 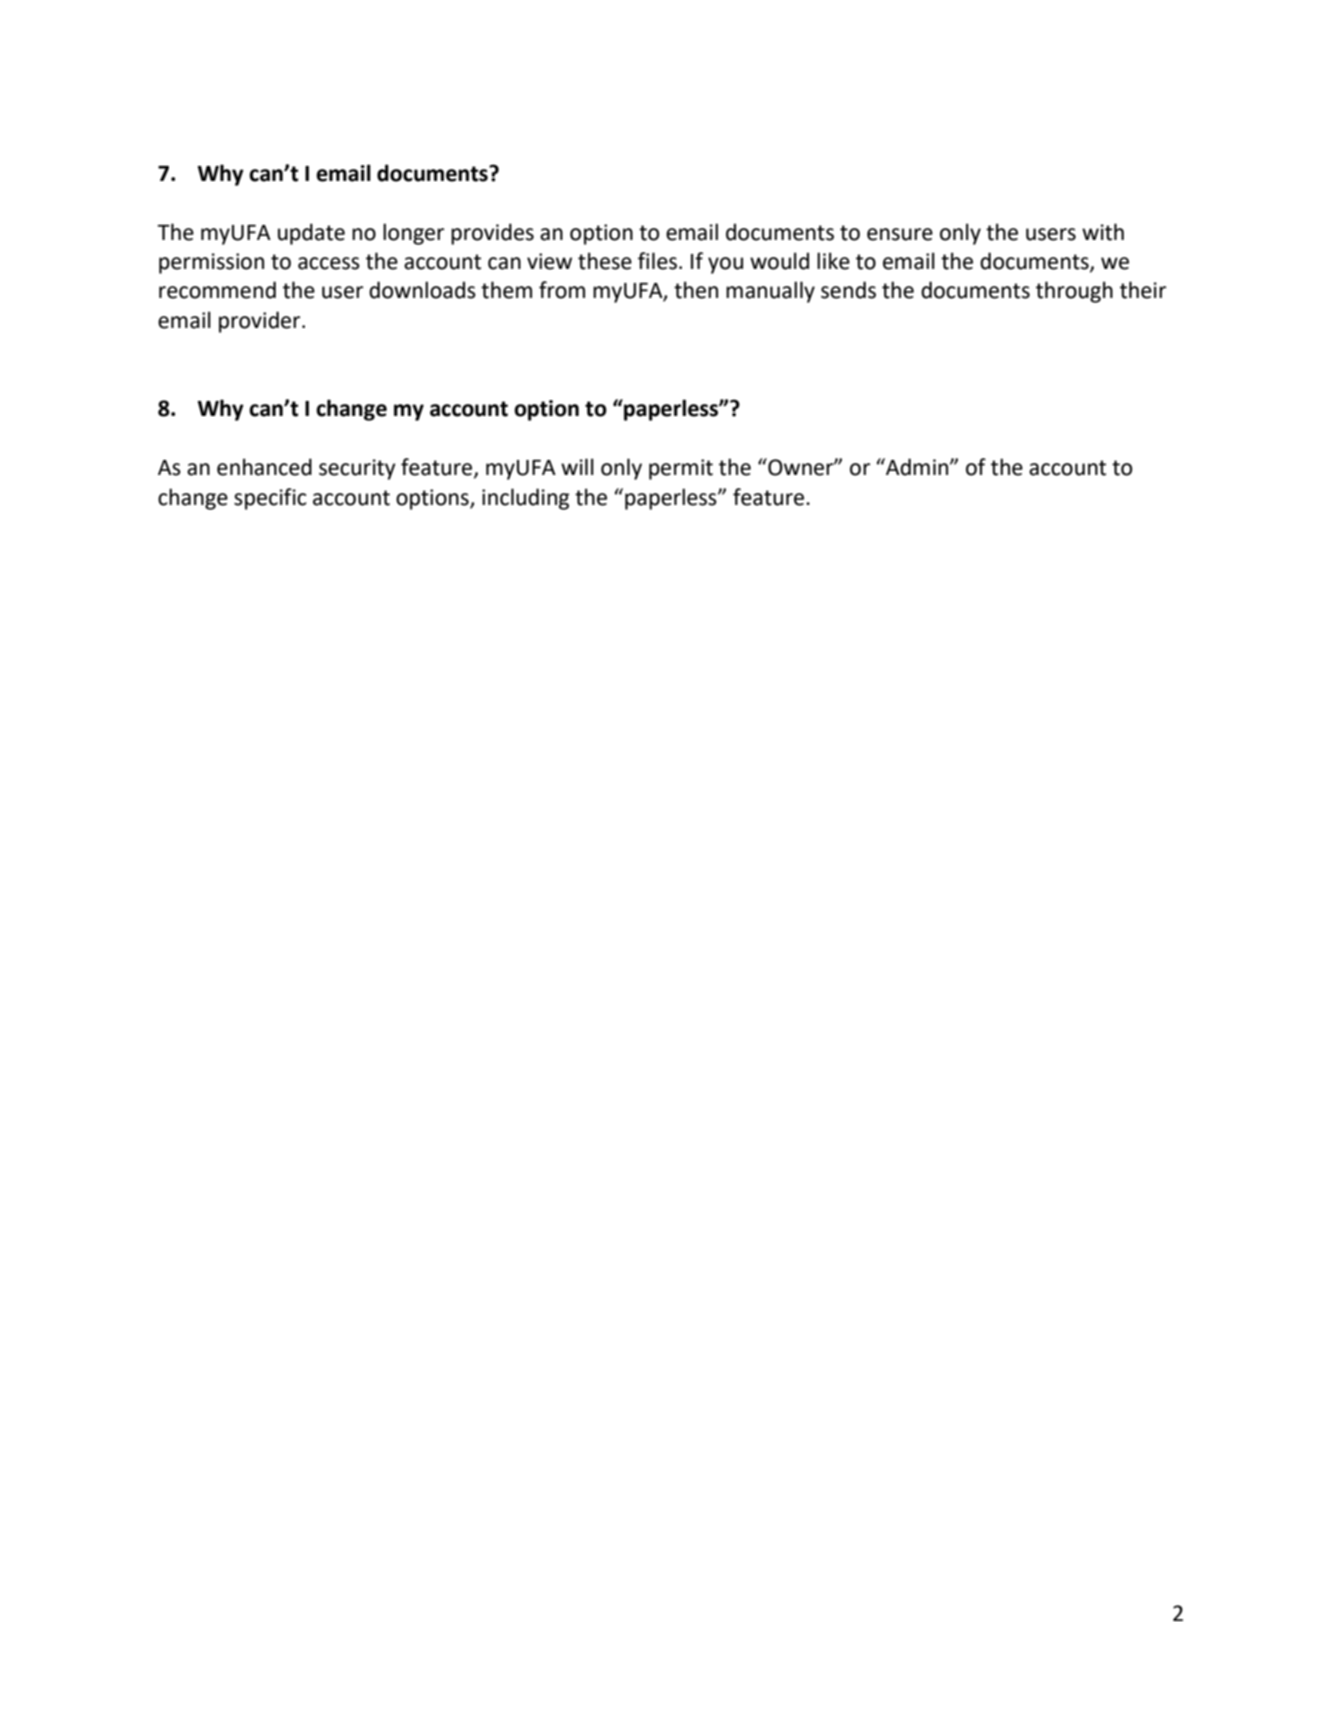 What do you see at coordinates (311, 234) in the page?
I see `update` at bounding box center [311, 234].
